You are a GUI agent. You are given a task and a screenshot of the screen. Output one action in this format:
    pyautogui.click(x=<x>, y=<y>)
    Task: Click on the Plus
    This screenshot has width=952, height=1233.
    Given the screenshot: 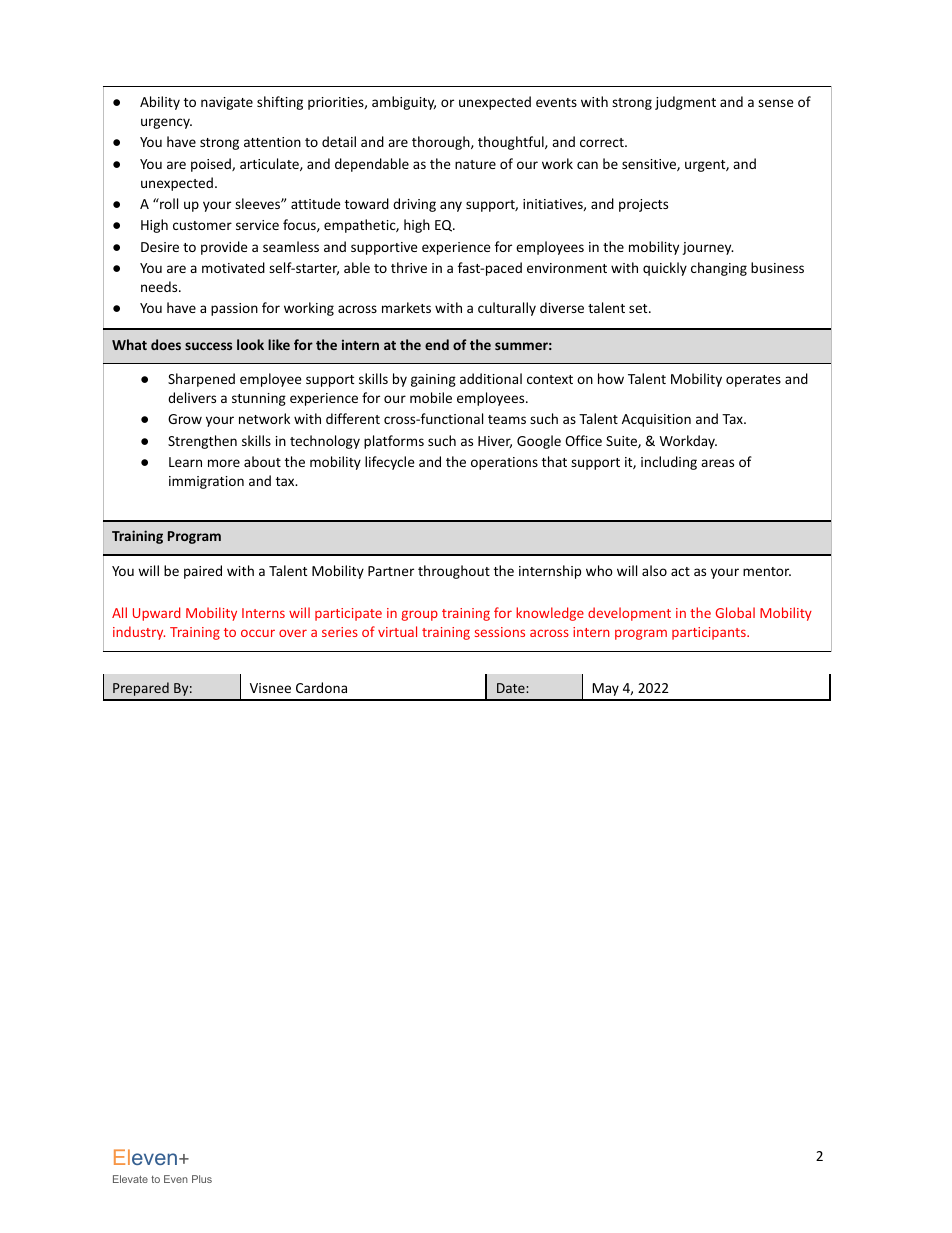 What is the action you would take?
    pyautogui.click(x=202, y=1179)
